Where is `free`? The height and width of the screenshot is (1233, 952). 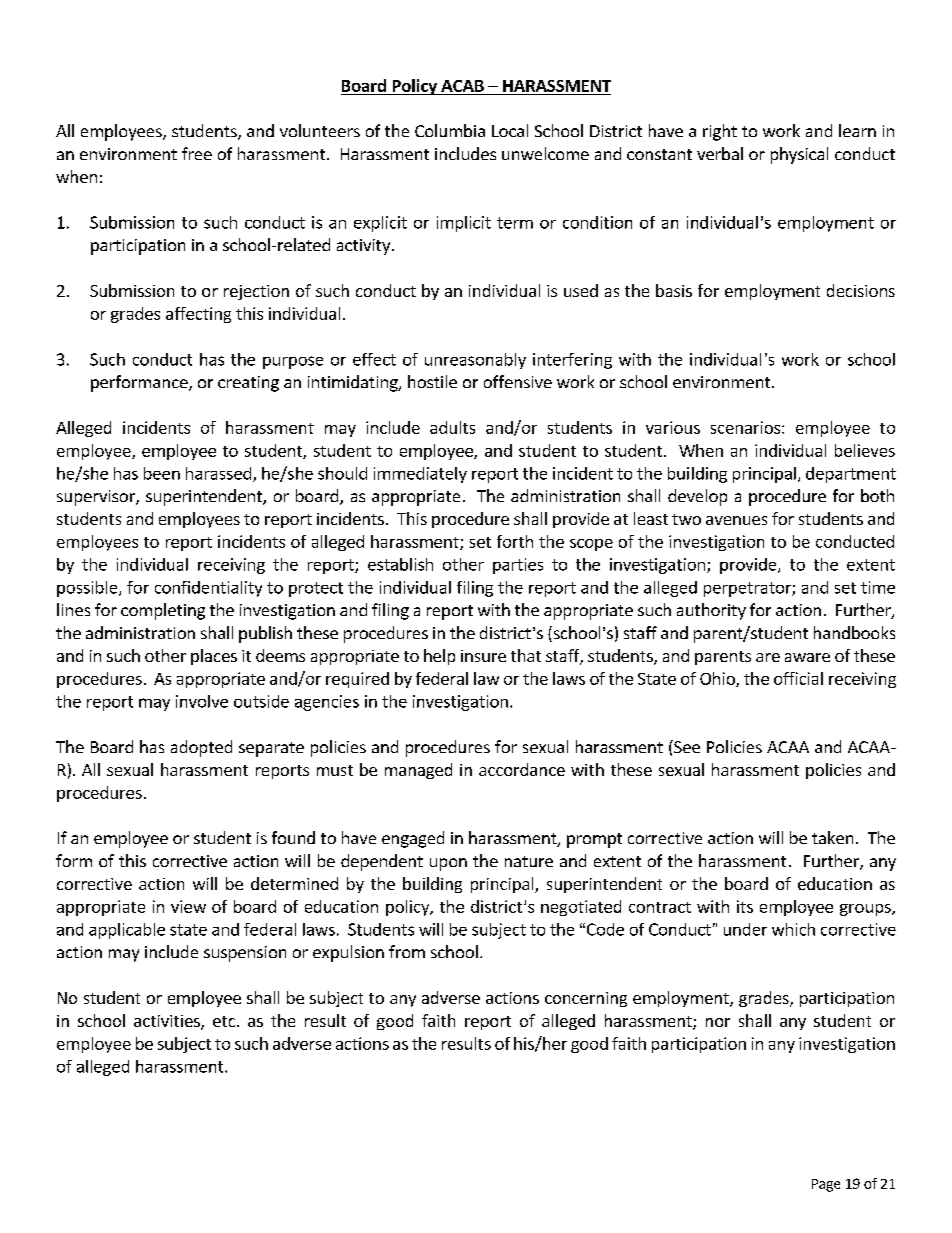 free is located at coordinates (197, 153).
